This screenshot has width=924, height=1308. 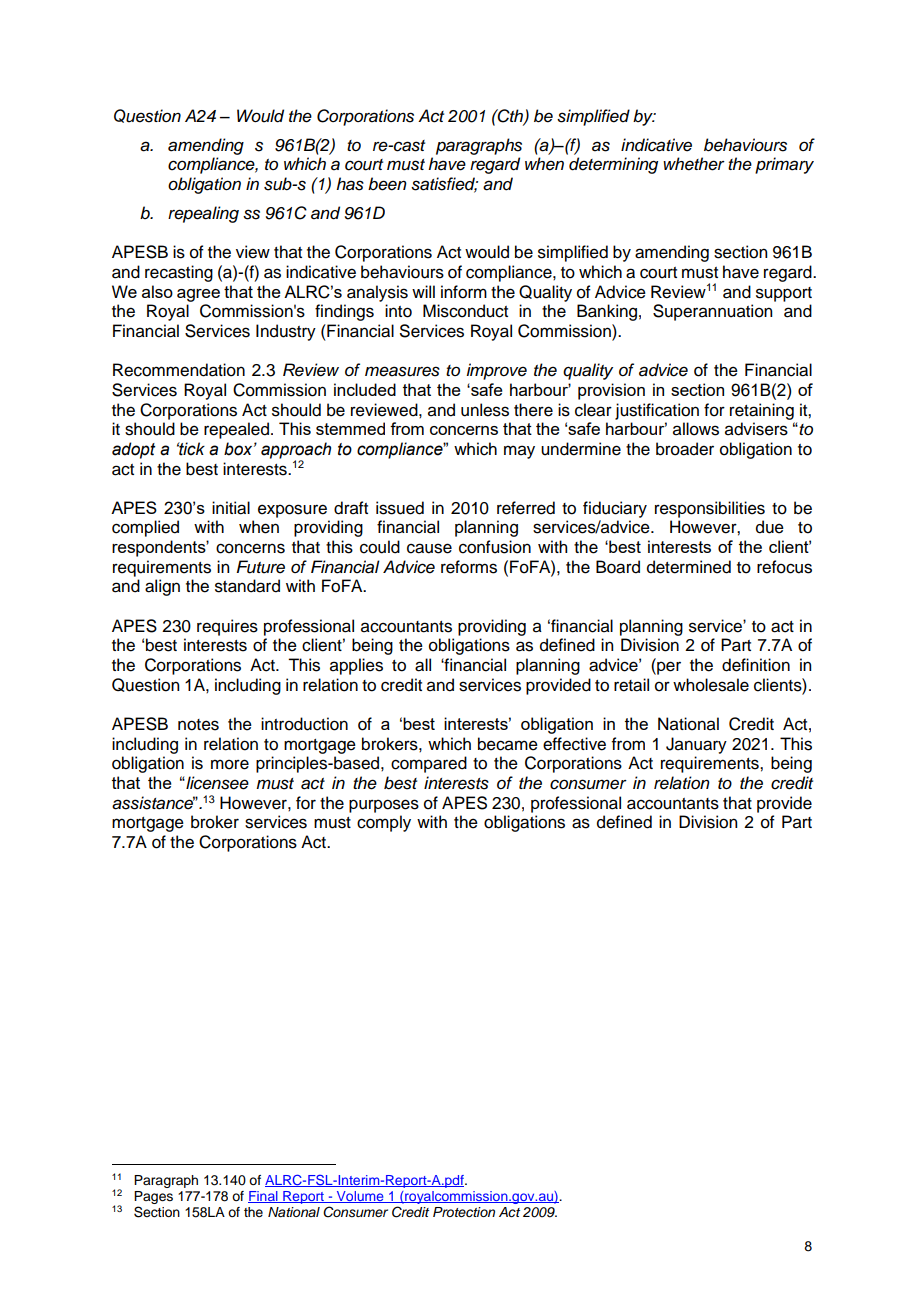 I want to click on satisfied, so click(x=444, y=185).
